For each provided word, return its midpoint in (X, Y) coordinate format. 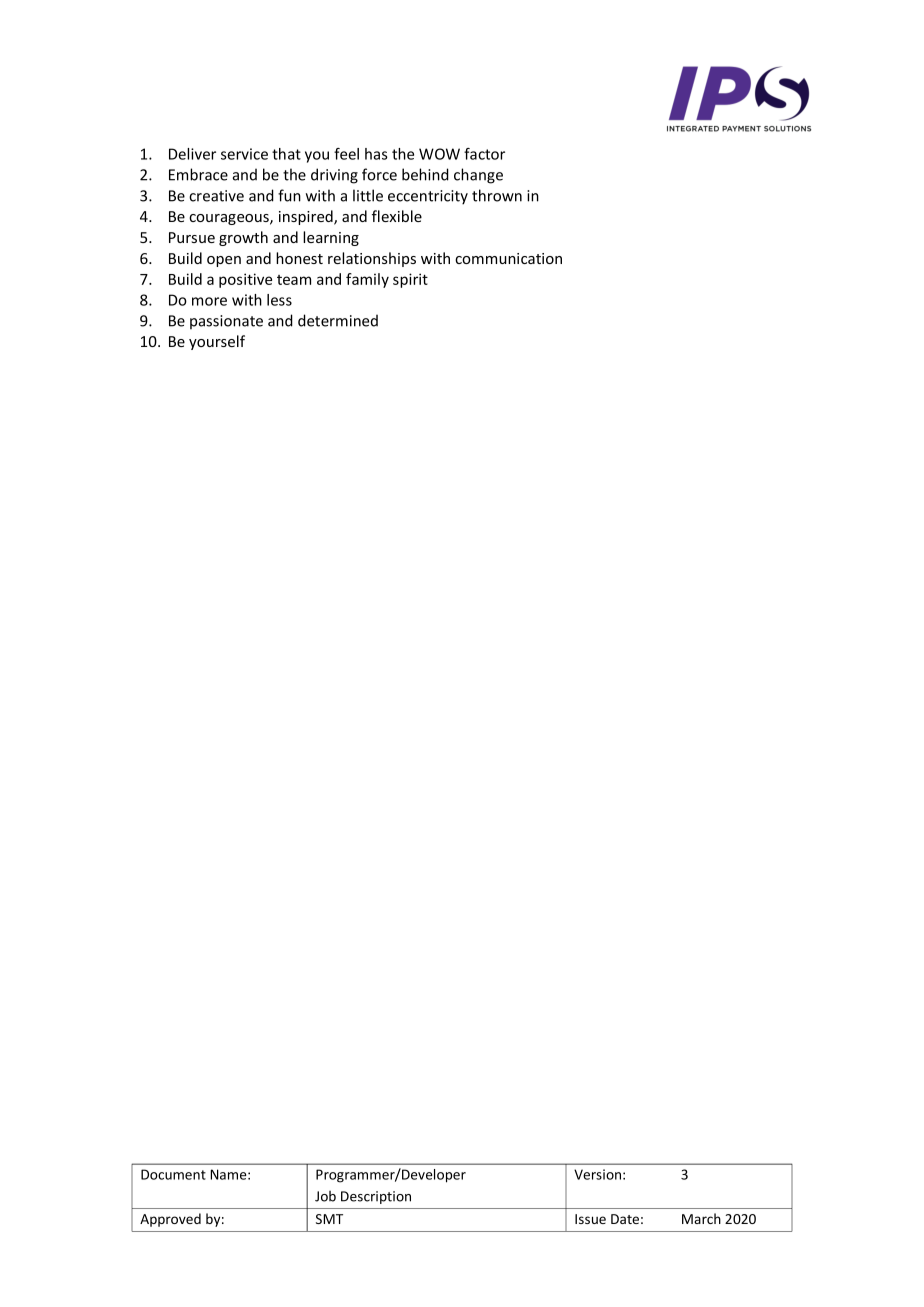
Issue (590, 1219)
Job (325, 1196)
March (701, 1218)
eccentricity (428, 197)
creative (216, 196)
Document (173, 1174)
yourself (217, 342)
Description (376, 1197)
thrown (497, 195)
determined (338, 320)
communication (508, 258)
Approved (170, 1220)
